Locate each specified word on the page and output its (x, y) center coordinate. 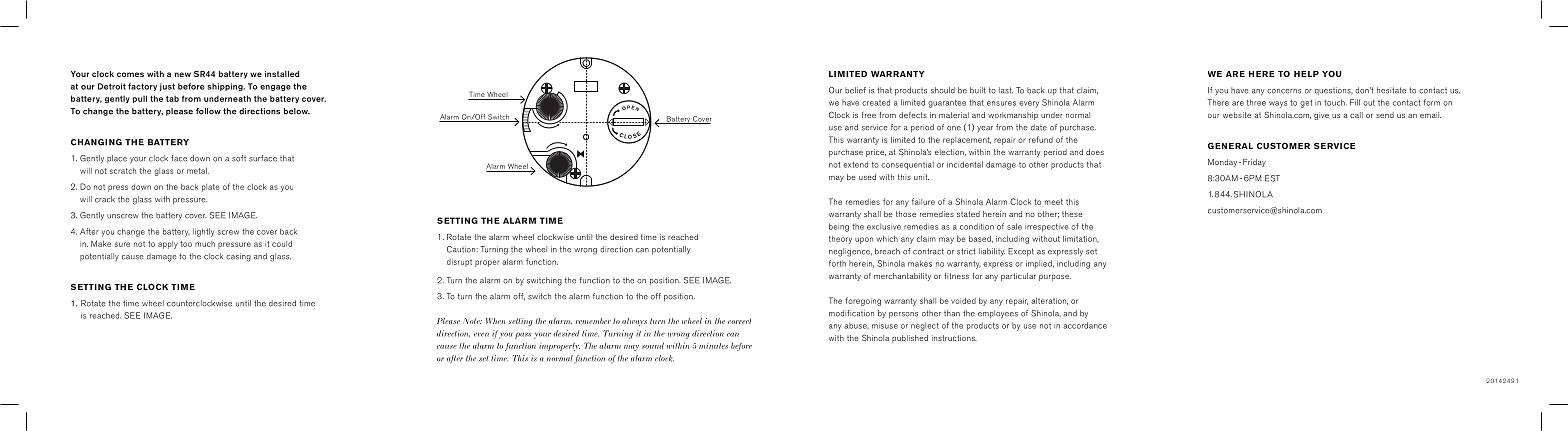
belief (855, 90)
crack (105, 199)
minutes (713, 346)
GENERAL (1230, 145)
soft (239, 158)
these (1072, 214)
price (876, 153)
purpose (1055, 278)
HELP (1306, 74)
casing (238, 257)
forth (837, 263)
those (906, 214)
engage (275, 88)
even (481, 334)
